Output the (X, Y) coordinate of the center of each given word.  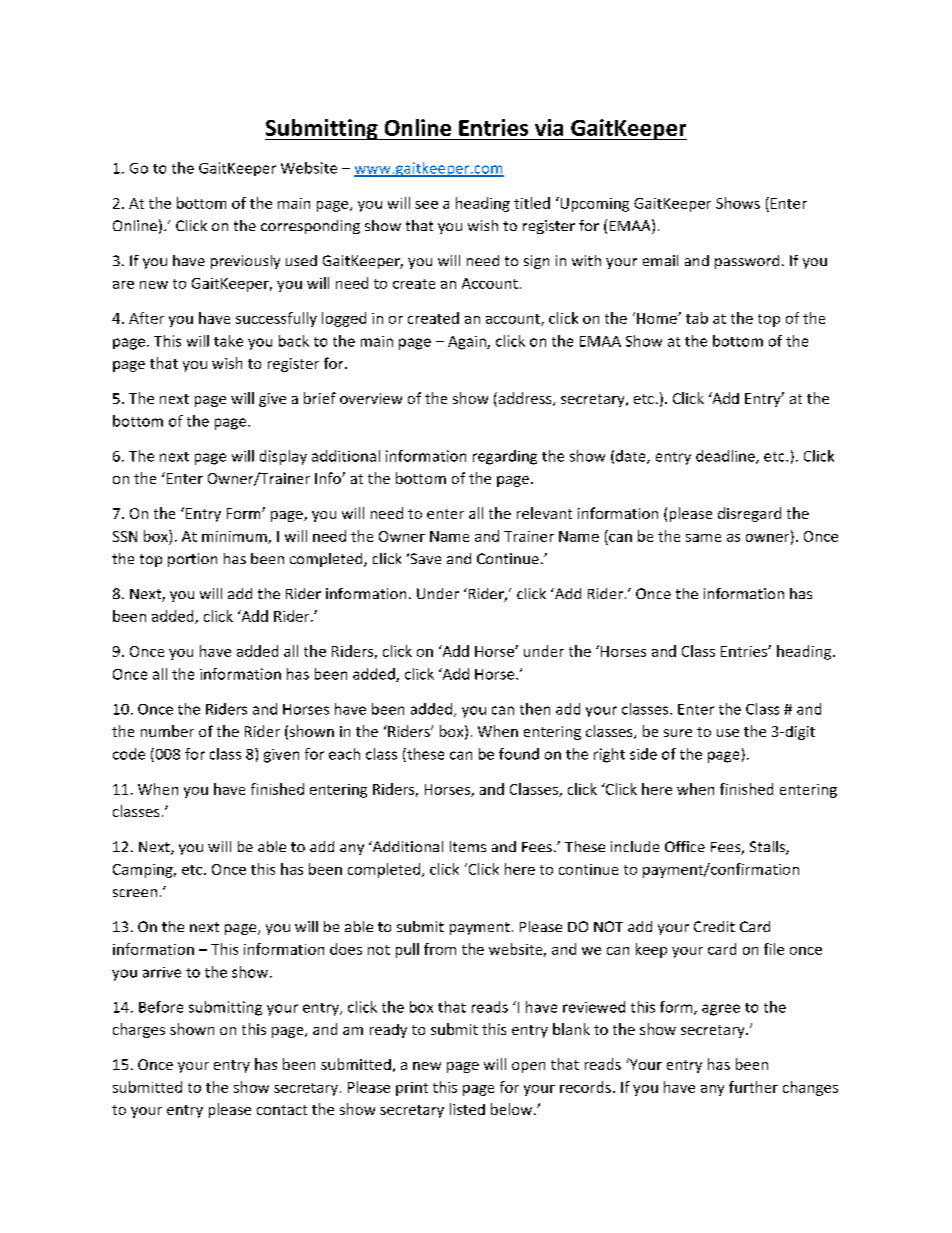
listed (467, 1109)
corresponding (310, 227)
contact (282, 1110)
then (535, 709)
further (753, 1087)
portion (192, 560)
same (703, 538)
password (747, 262)
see (426, 205)
